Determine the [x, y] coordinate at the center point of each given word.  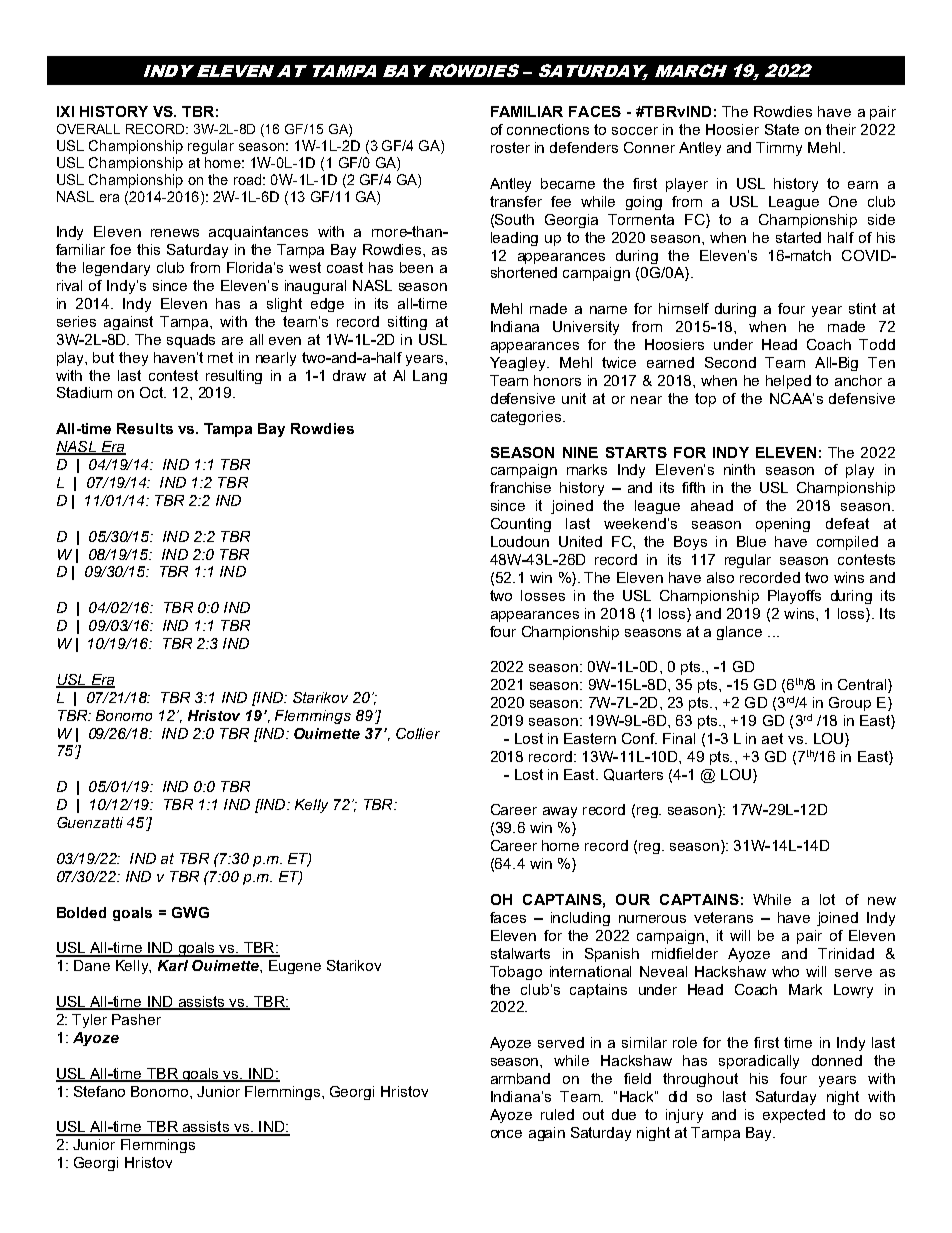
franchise [520, 487]
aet [772, 738]
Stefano [99, 1091]
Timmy [779, 149]
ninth [739, 469]
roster [510, 147]
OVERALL [88, 129]
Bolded [81, 912]
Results [145, 428]
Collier [418, 733]
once [506, 1134]
